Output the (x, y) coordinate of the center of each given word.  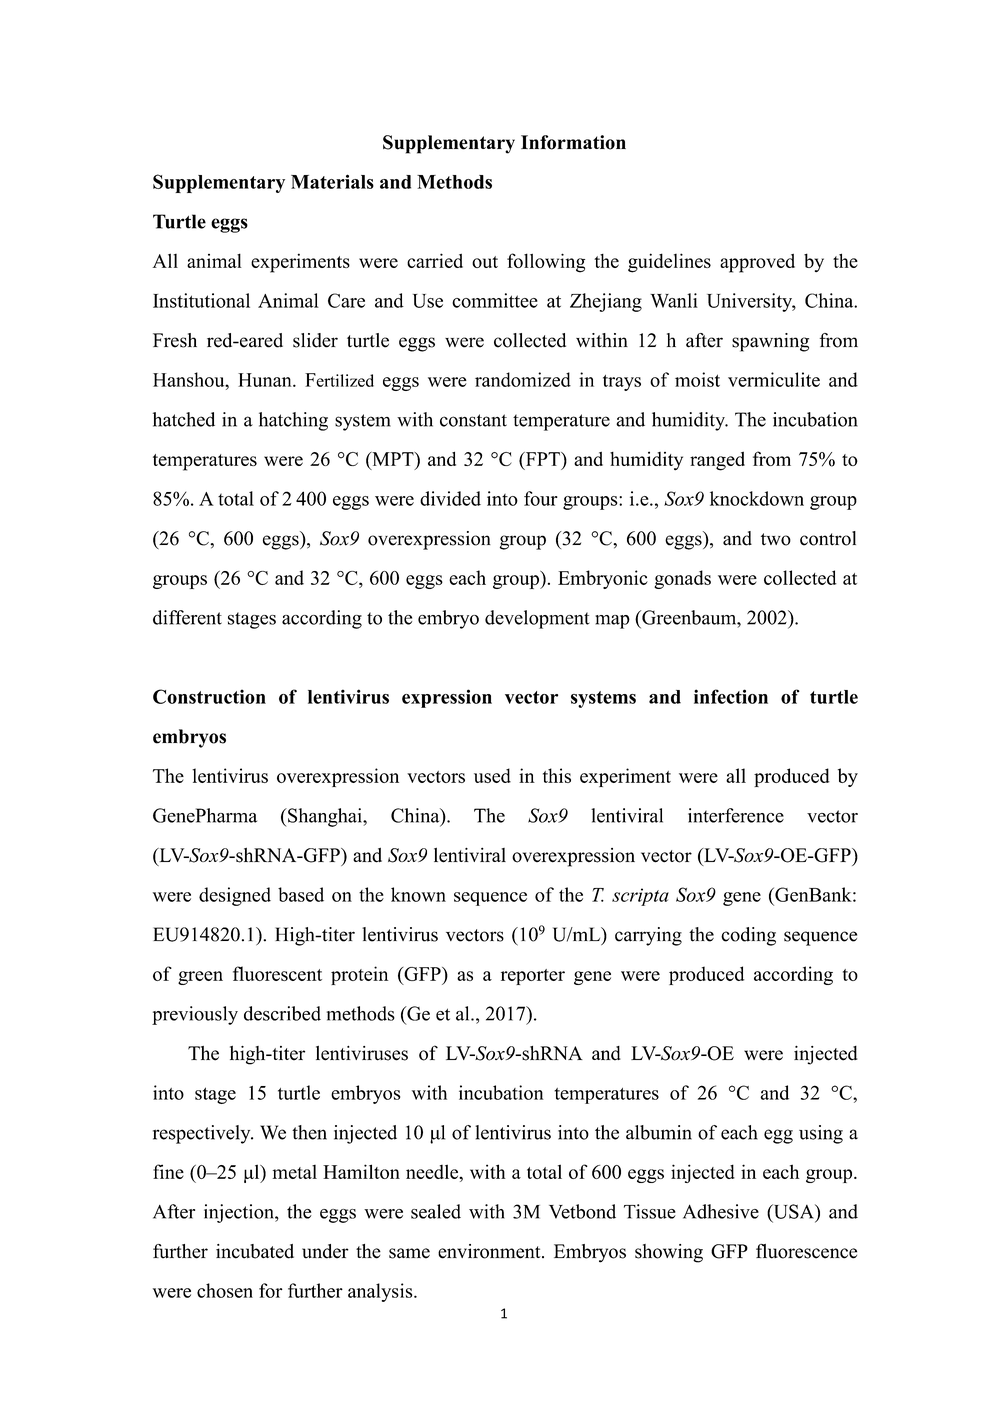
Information (573, 142)
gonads (682, 579)
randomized (523, 379)
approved (757, 263)
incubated (255, 1251)
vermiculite (774, 379)
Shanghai (325, 817)
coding (748, 936)
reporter (533, 977)
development (537, 619)
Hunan (266, 380)
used (492, 775)
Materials (332, 181)
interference (736, 815)
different (187, 617)
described (282, 1013)
